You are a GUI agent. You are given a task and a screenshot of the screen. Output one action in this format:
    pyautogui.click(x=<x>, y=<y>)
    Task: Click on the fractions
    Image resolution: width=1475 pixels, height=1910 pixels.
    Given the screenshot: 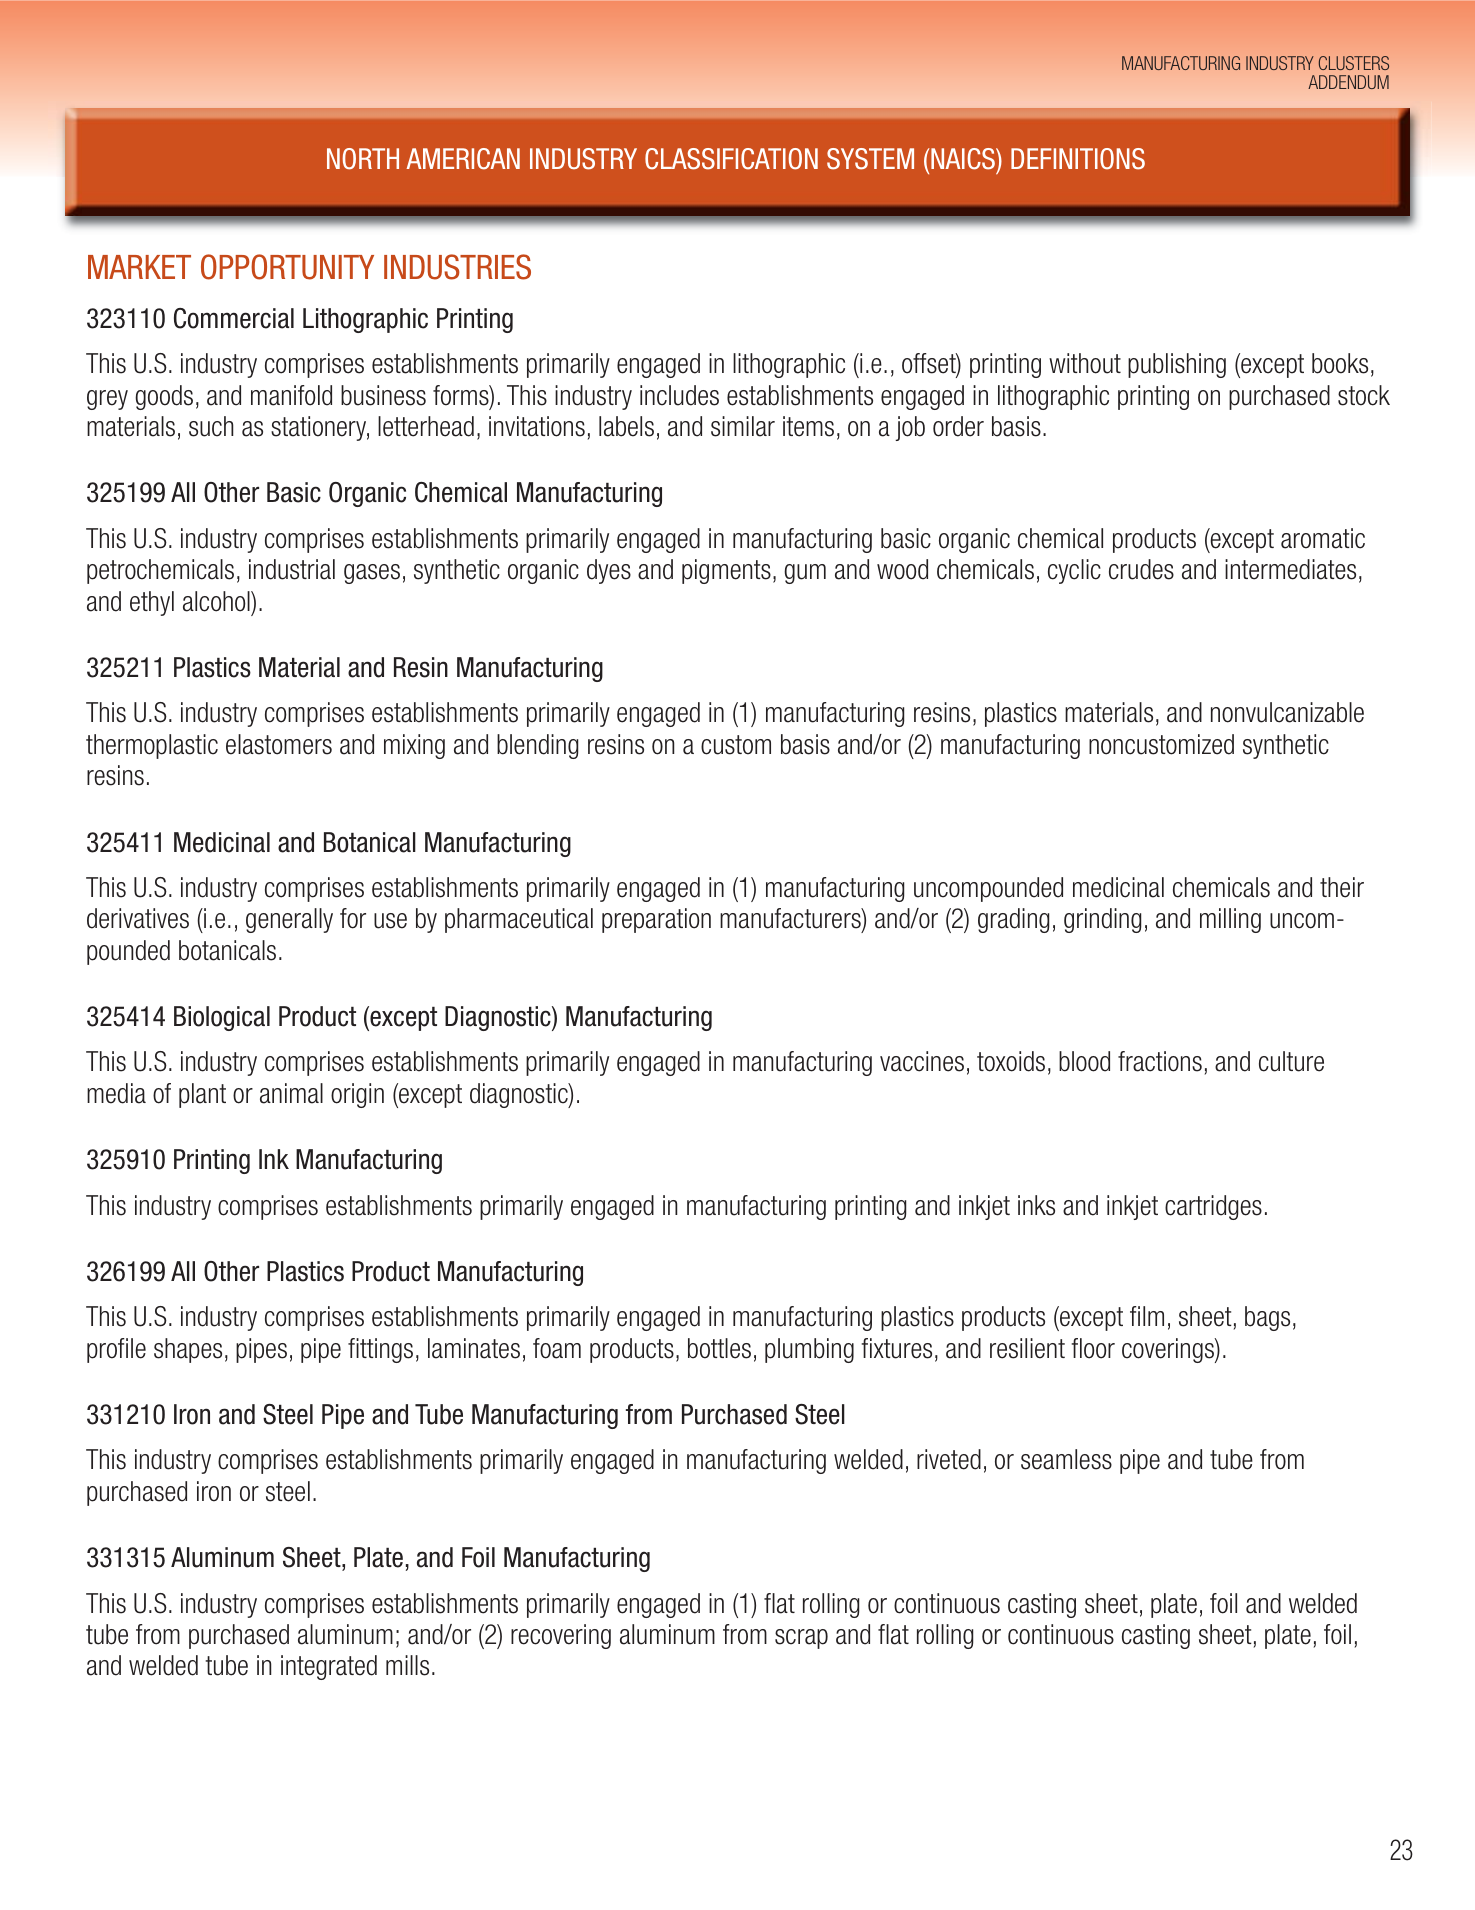 What is the action you would take?
    pyautogui.click(x=1160, y=1061)
